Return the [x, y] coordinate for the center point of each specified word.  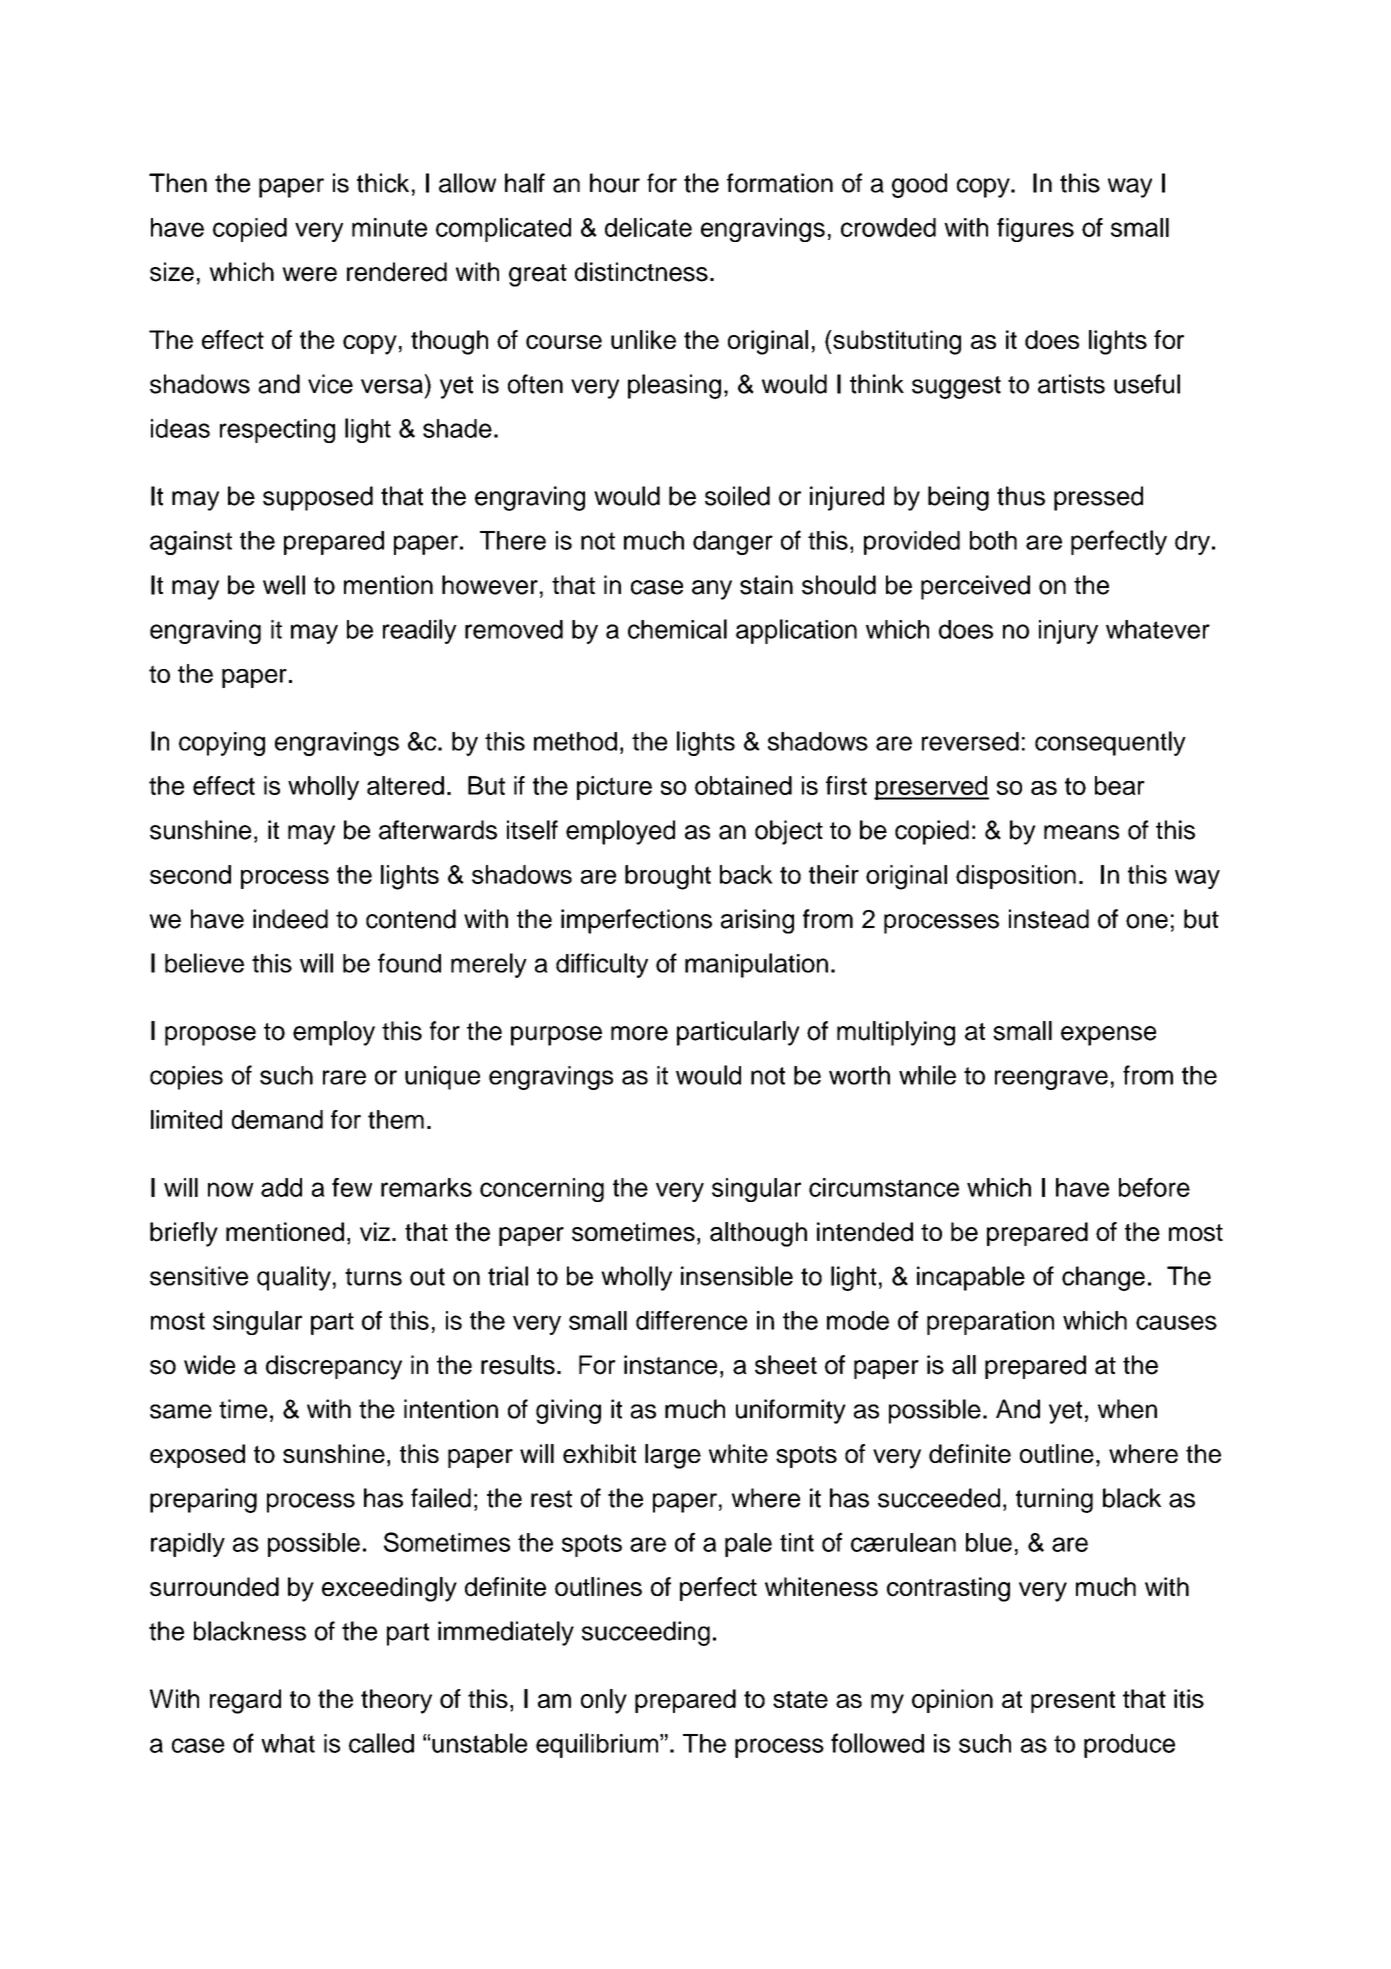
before [1154, 1187]
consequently [1110, 743]
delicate [648, 227]
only [604, 1701]
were [309, 274]
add [281, 1187]
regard [245, 1701]
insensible [737, 1276]
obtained [743, 785]
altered [405, 785]
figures [1035, 230]
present [1073, 1702]
